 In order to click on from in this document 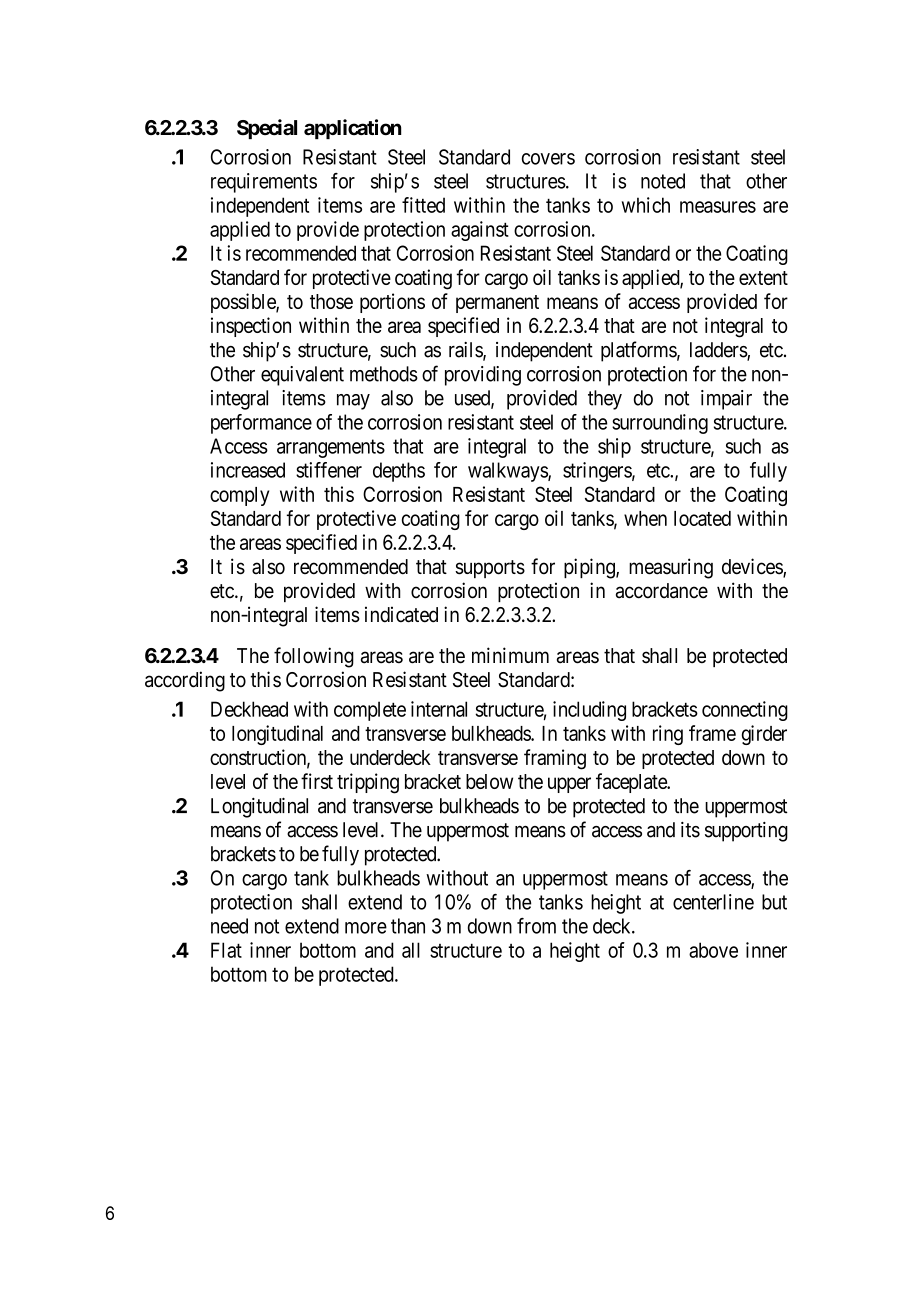, I will do `click(536, 926)`.
